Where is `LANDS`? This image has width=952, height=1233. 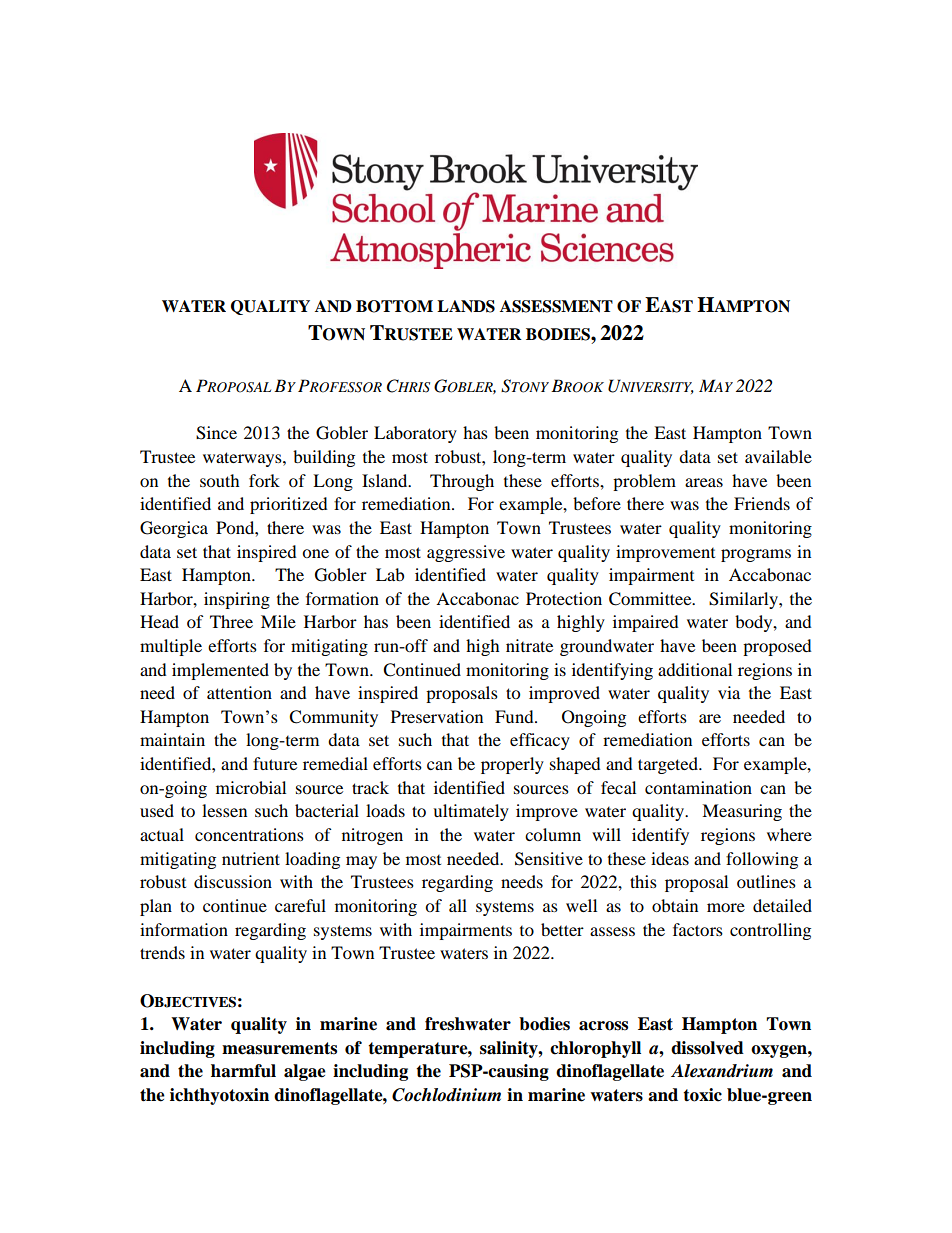
LANDS is located at coordinates (466, 306).
